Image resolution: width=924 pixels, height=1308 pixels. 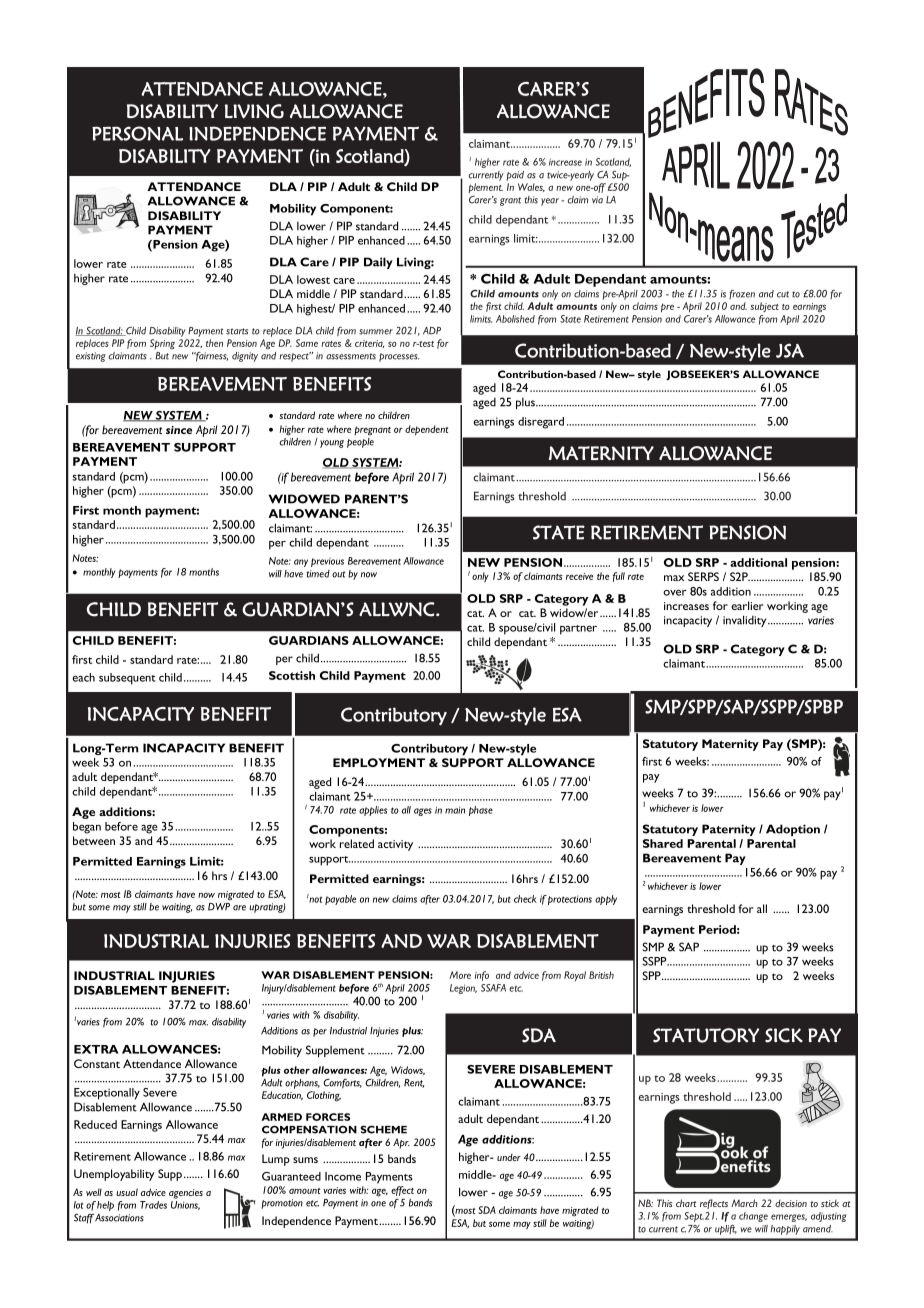 What do you see at coordinates (747, 605) in the image?
I see `earlier` at bounding box center [747, 605].
